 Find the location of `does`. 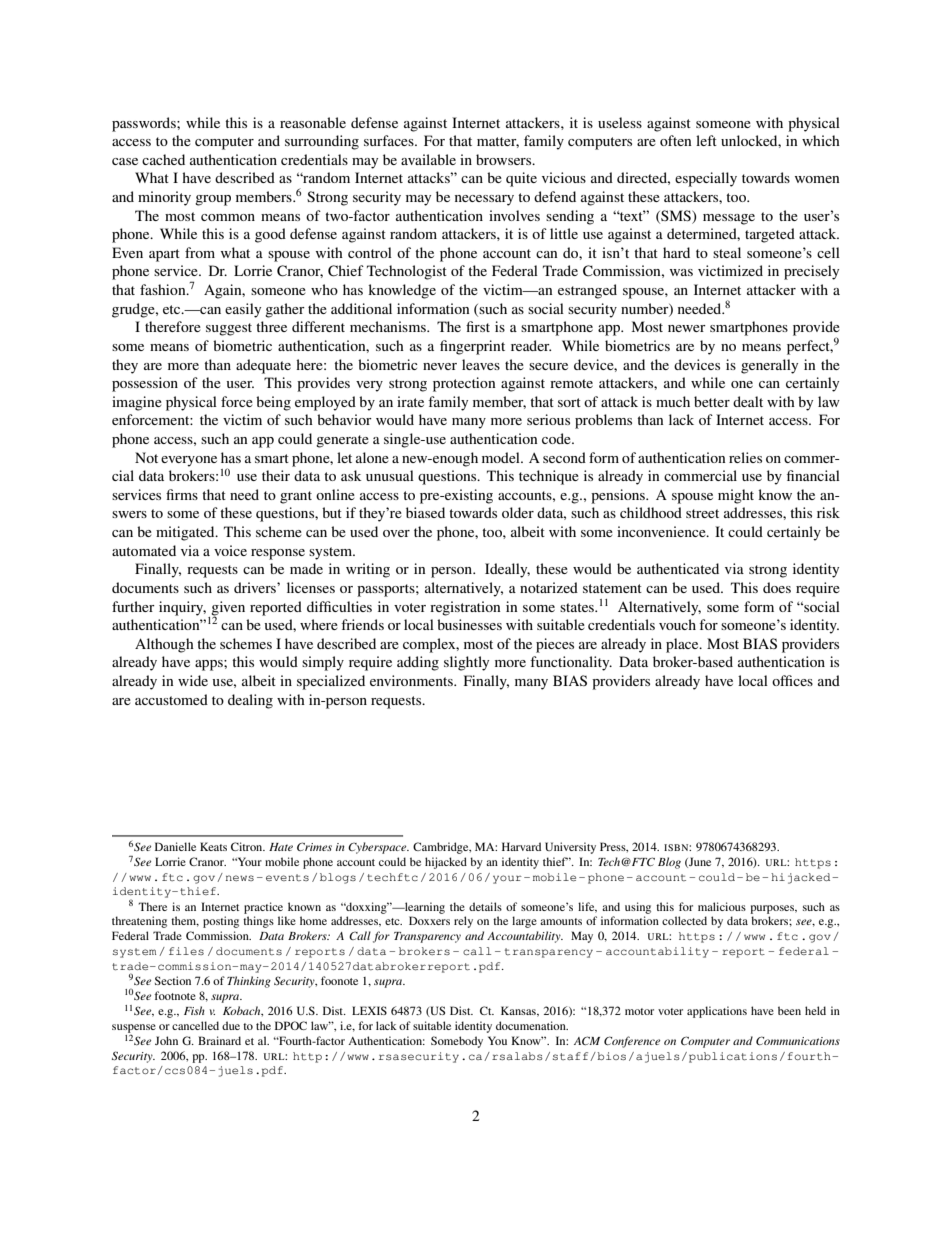

does is located at coordinates (777, 587).
